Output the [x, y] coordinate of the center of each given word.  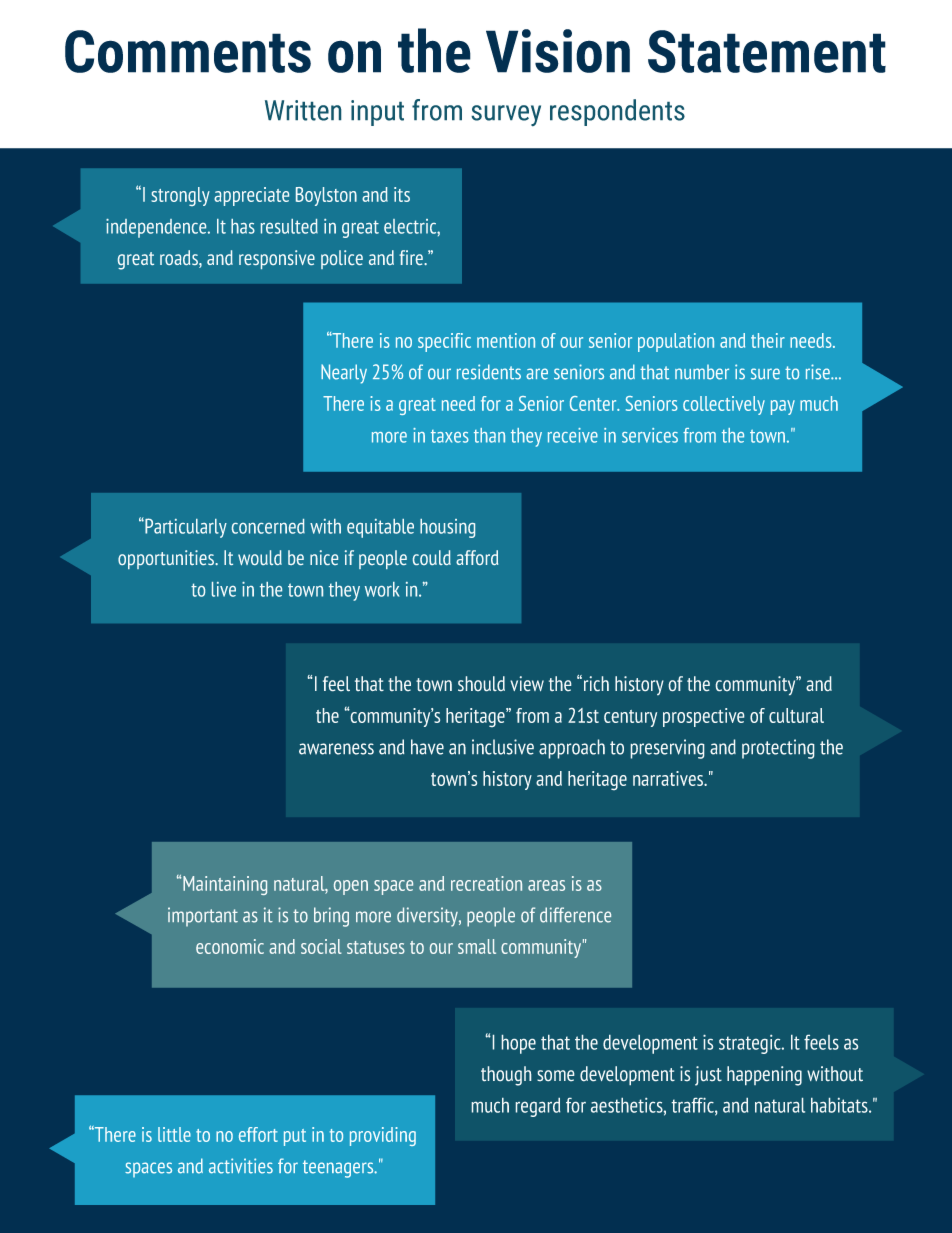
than [489, 435]
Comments [188, 51]
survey [506, 115]
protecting [778, 749]
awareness [336, 749]
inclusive [503, 747]
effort [258, 1134]
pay [783, 407]
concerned [268, 526]
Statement [767, 51]
